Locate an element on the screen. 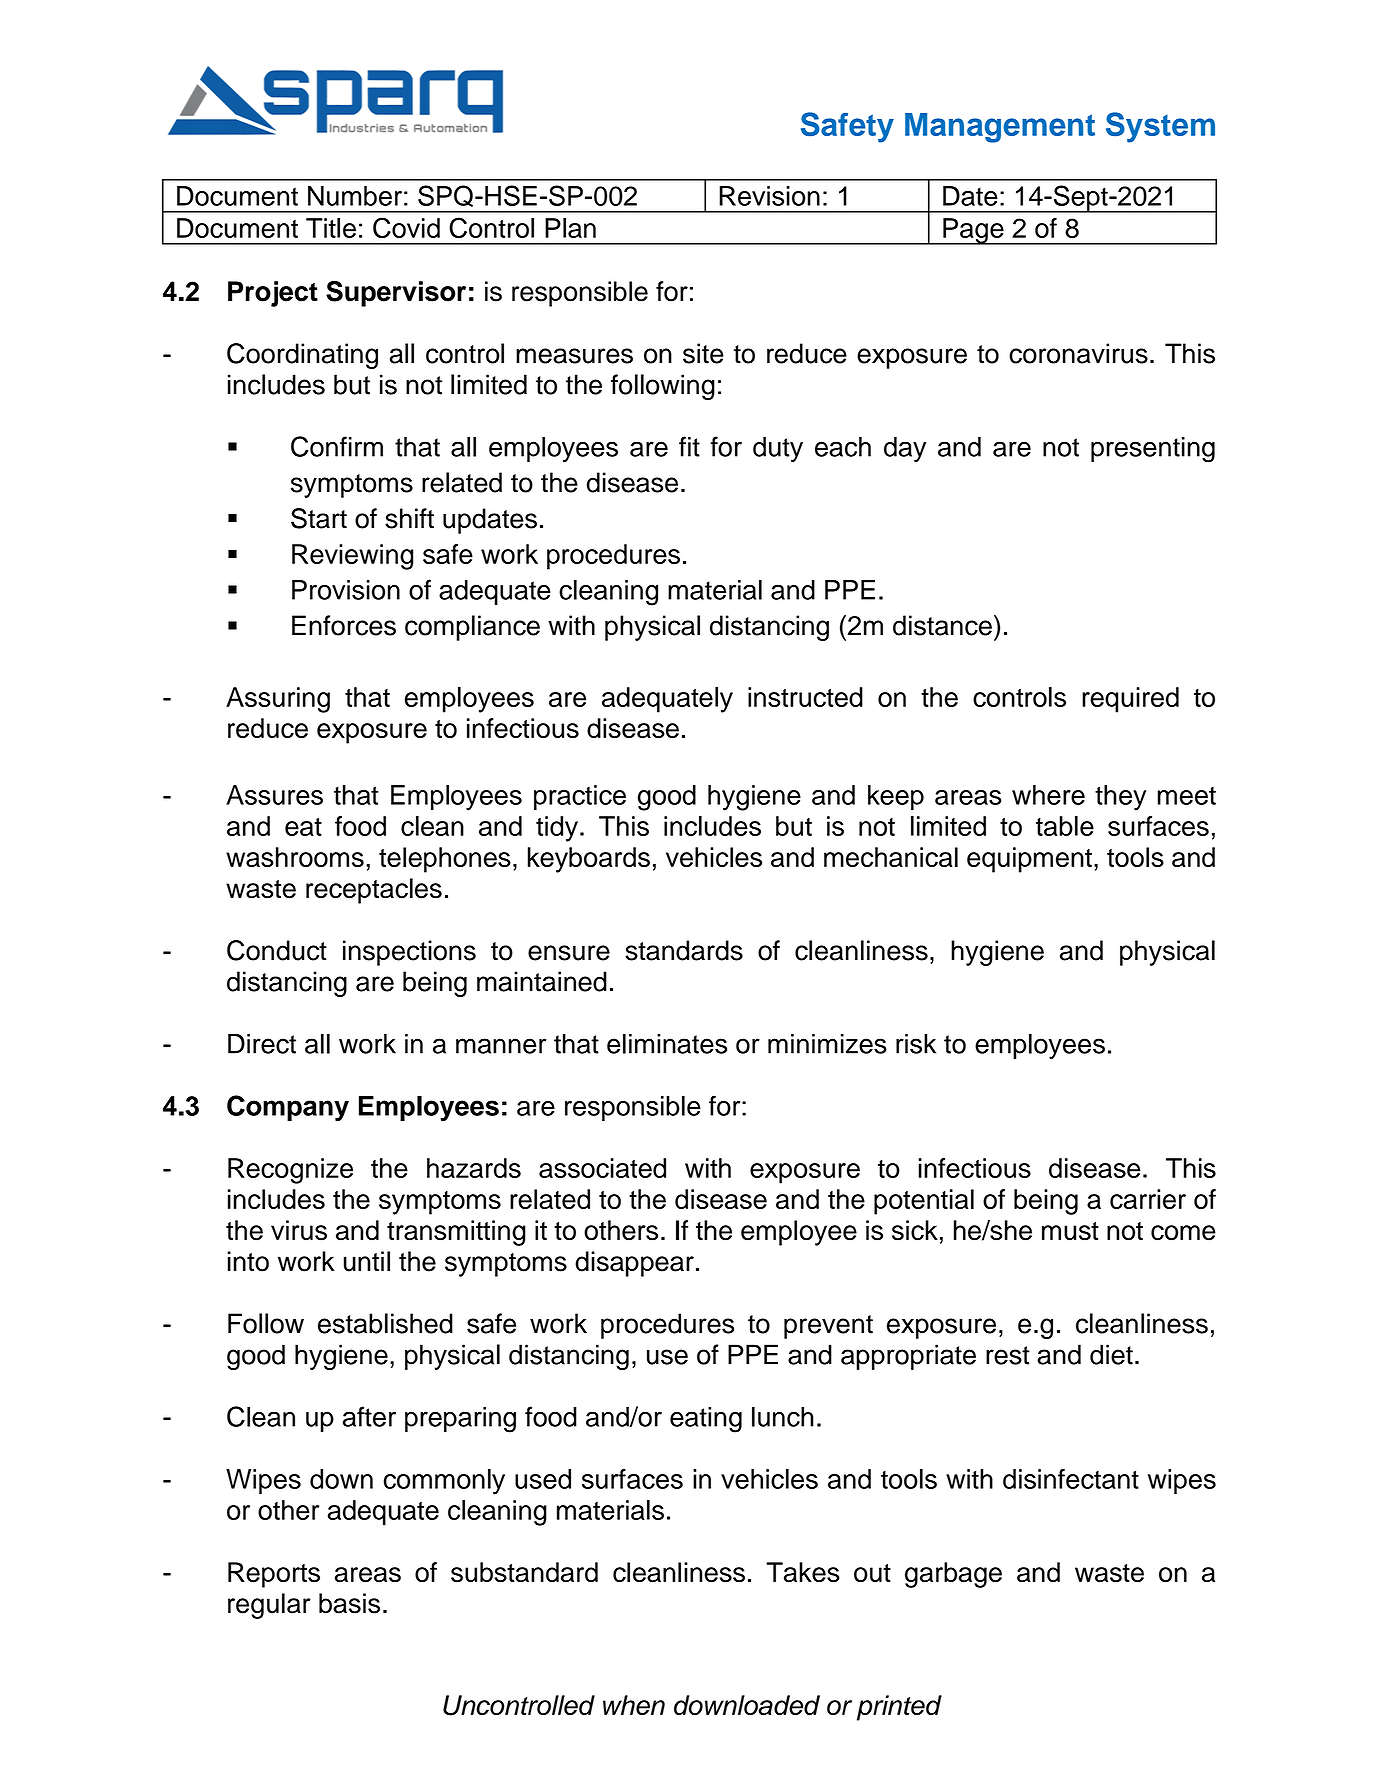  Number is located at coordinates (355, 196).
